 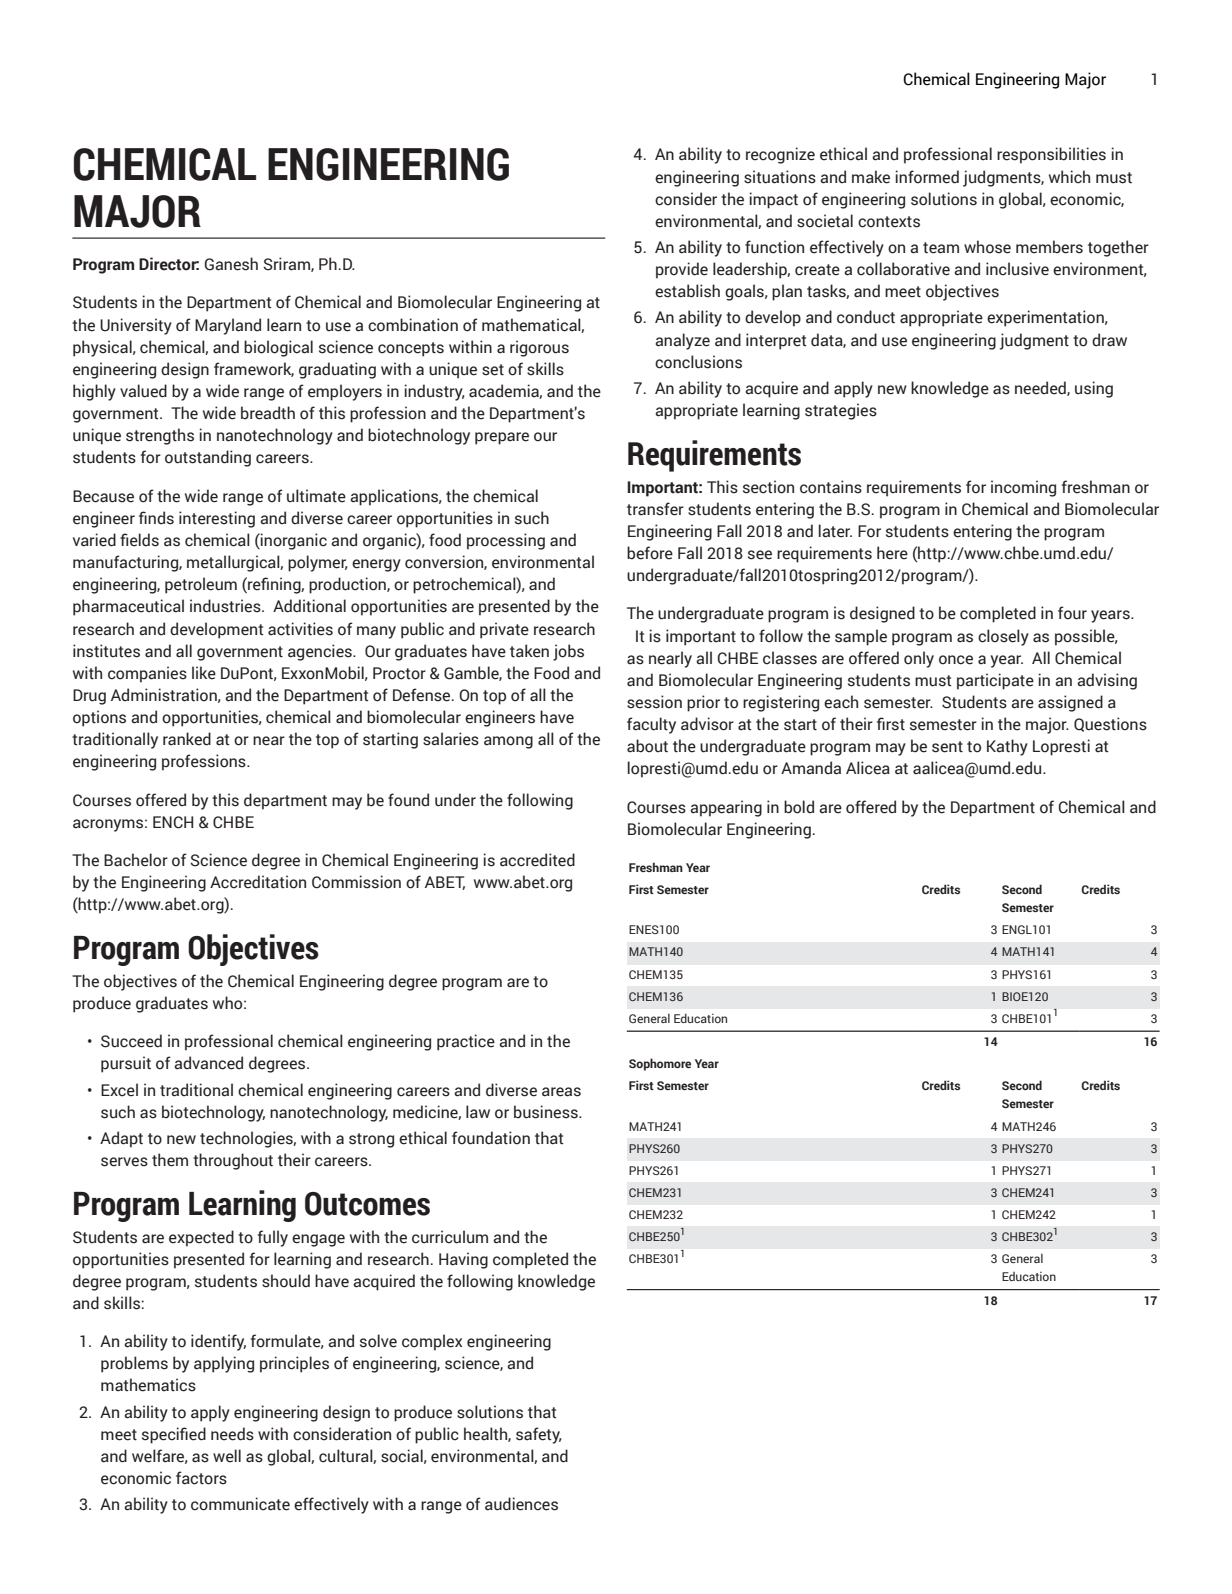 What do you see at coordinates (568, 652) in the screenshot?
I see `jobs` at bounding box center [568, 652].
